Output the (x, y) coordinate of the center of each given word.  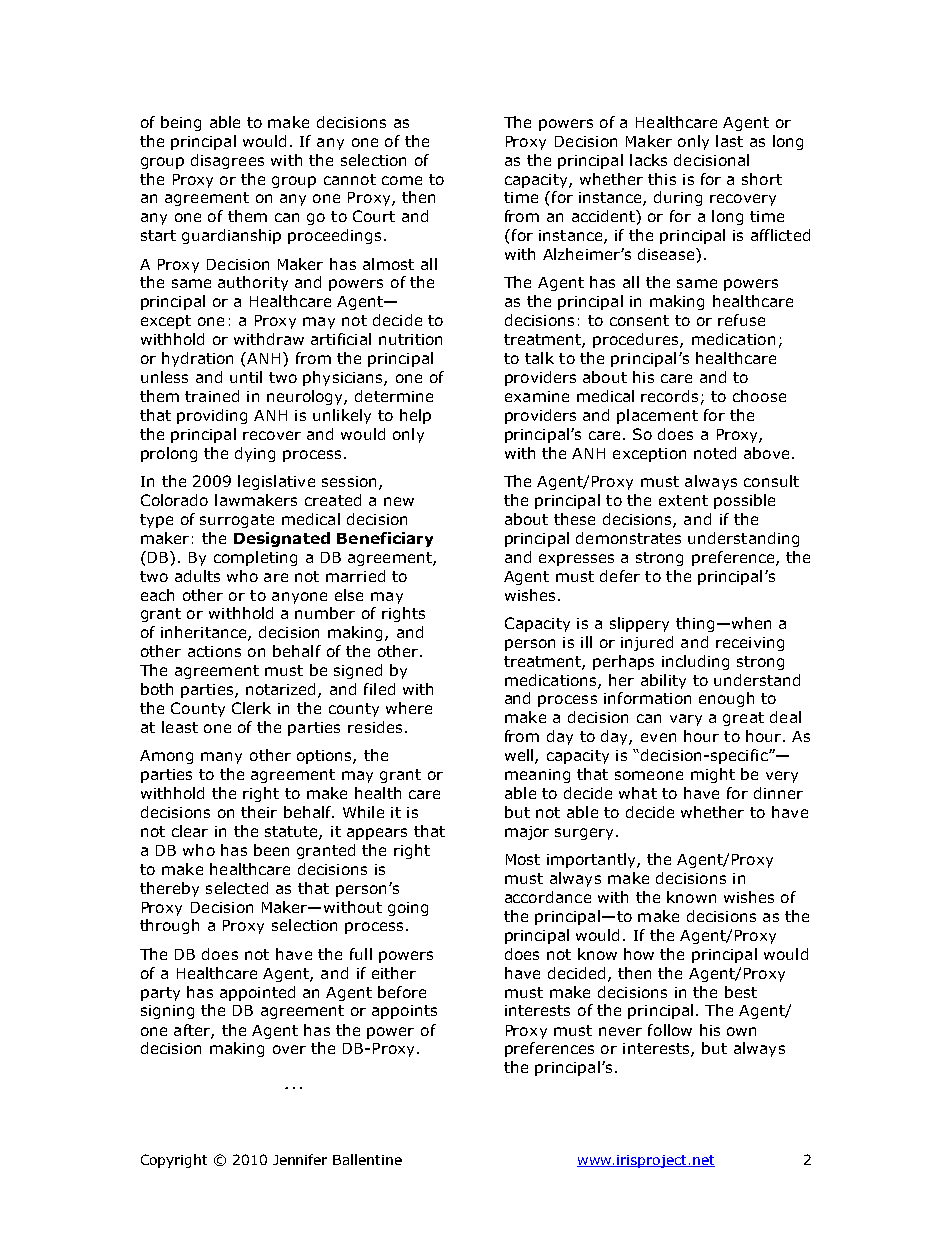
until (246, 377)
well (520, 756)
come (402, 180)
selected (237, 888)
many (221, 758)
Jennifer (300, 1159)
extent (683, 500)
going (408, 909)
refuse (741, 320)
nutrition (410, 339)
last (729, 141)
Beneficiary (385, 539)
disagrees (227, 161)
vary (686, 720)
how (639, 954)
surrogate (237, 521)
